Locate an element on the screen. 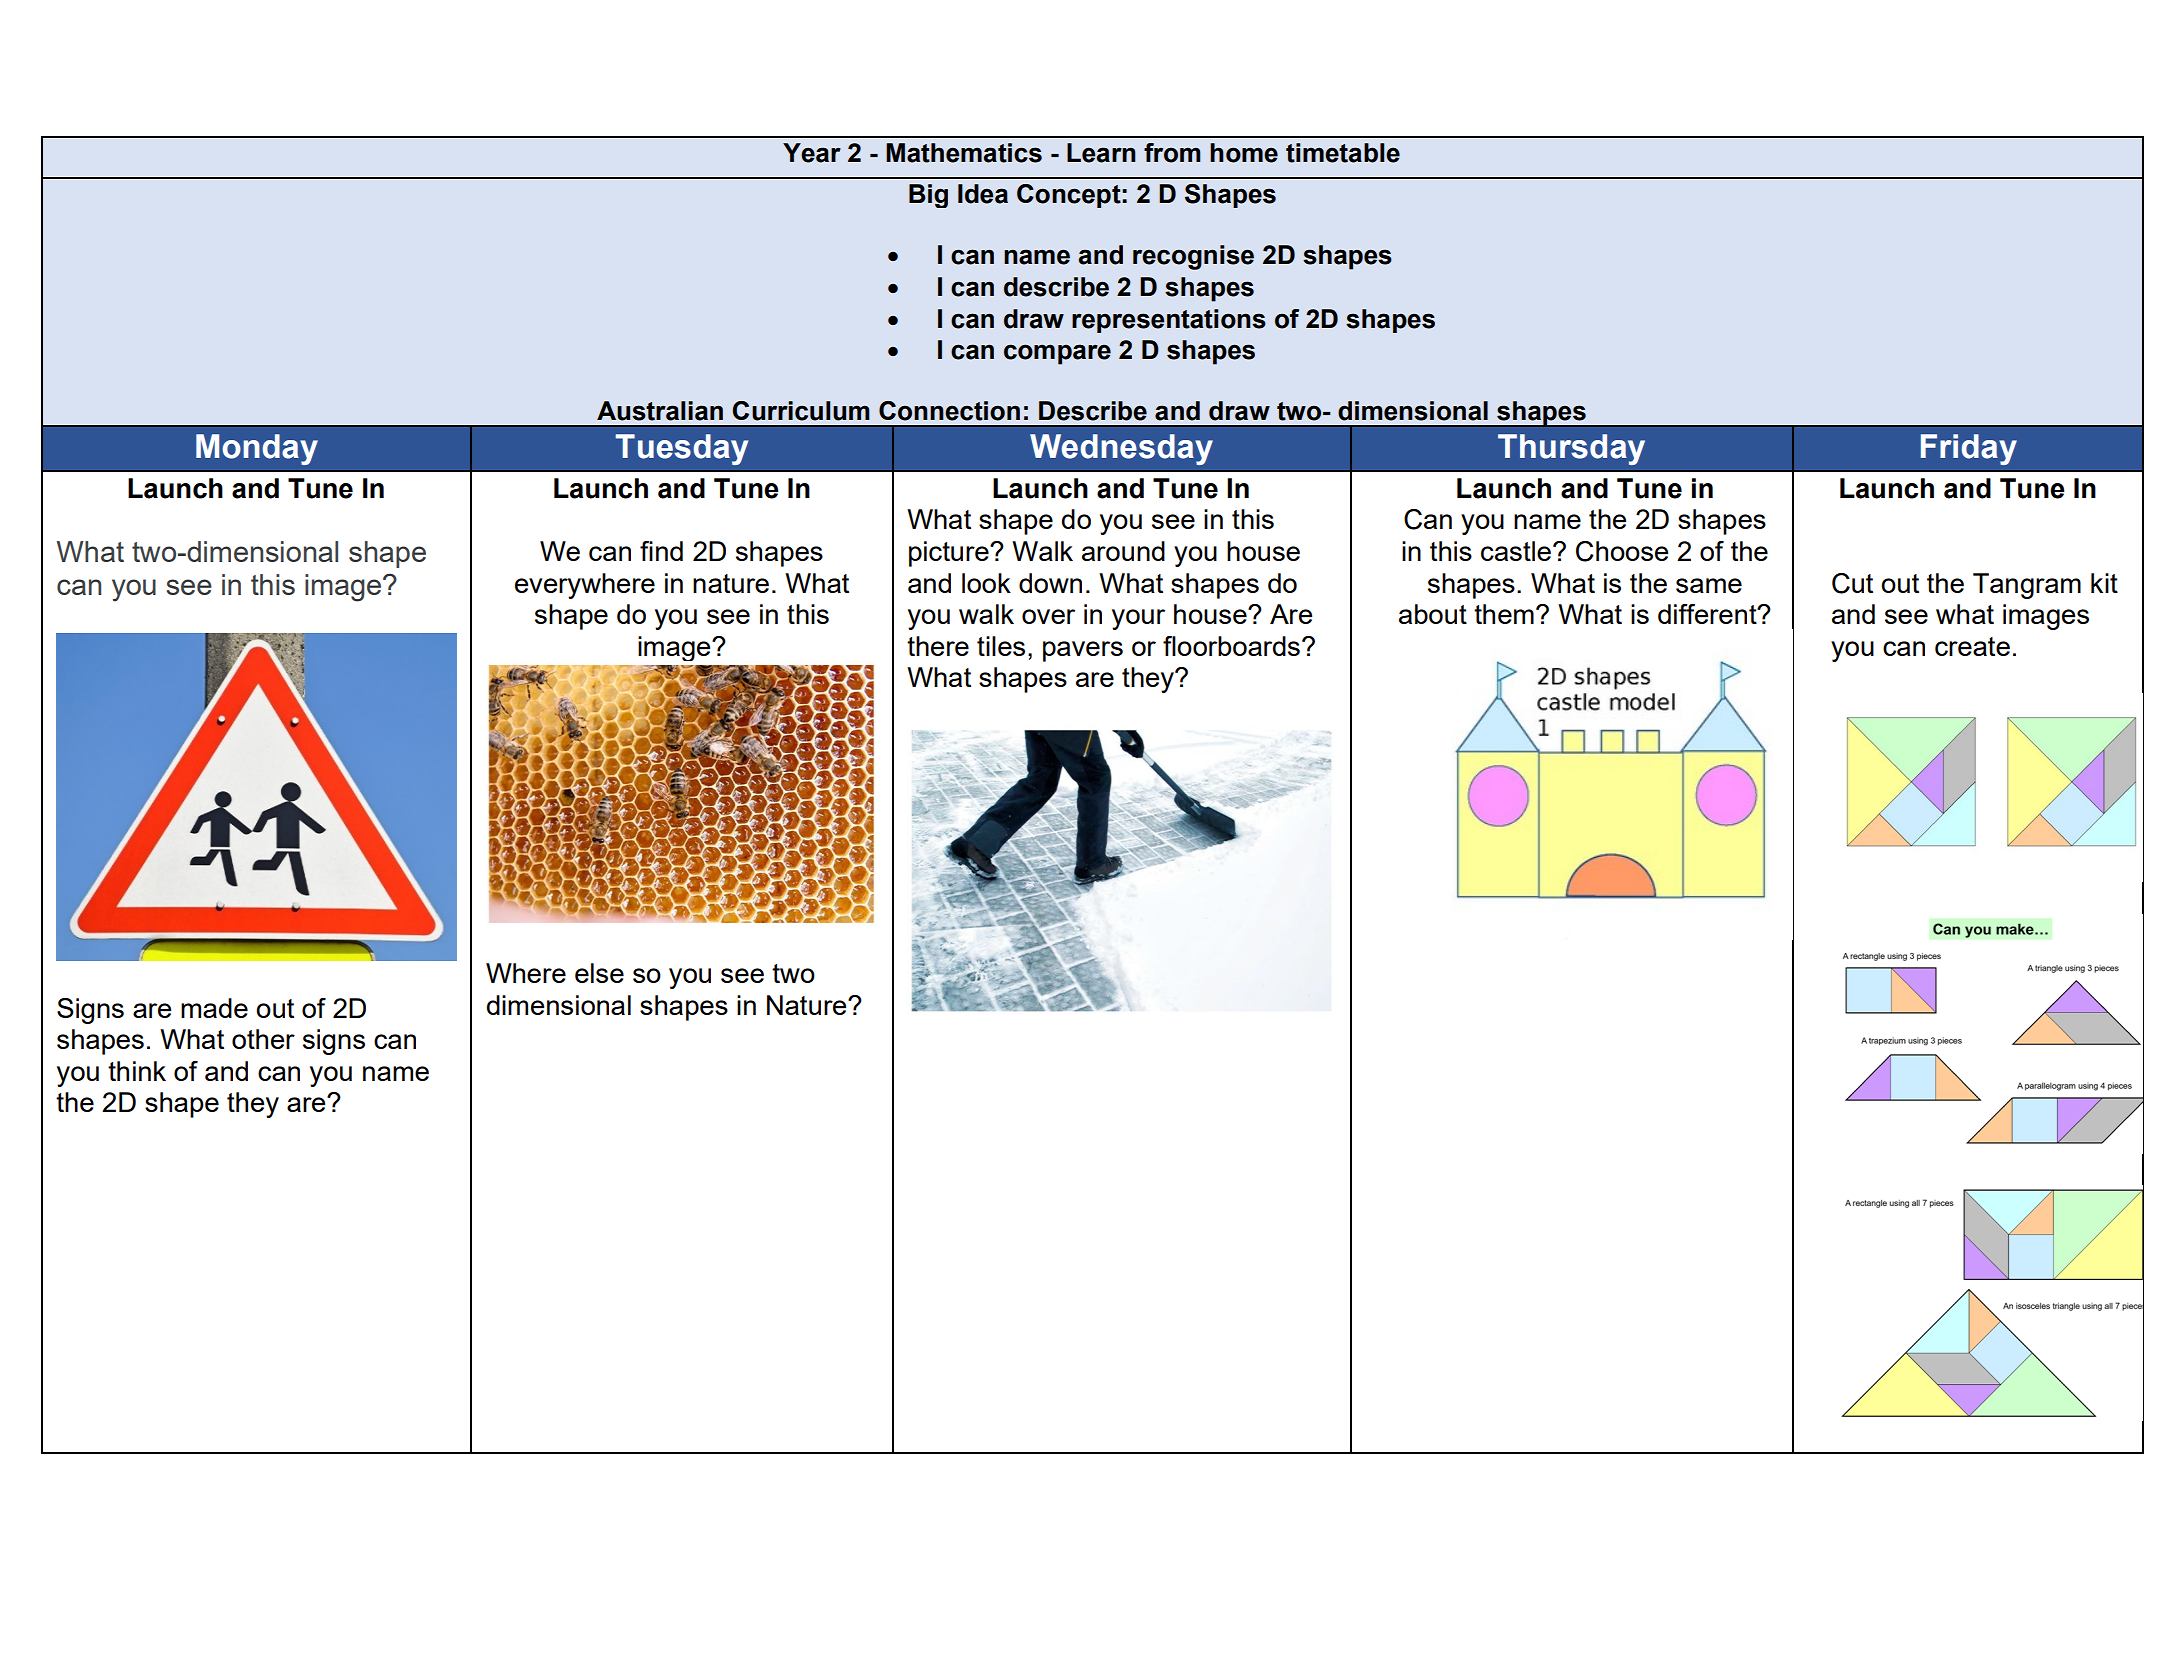 Image resolution: width=2174 pixels, height=1680 pixels. Learn is located at coordinates (1101, 153).
